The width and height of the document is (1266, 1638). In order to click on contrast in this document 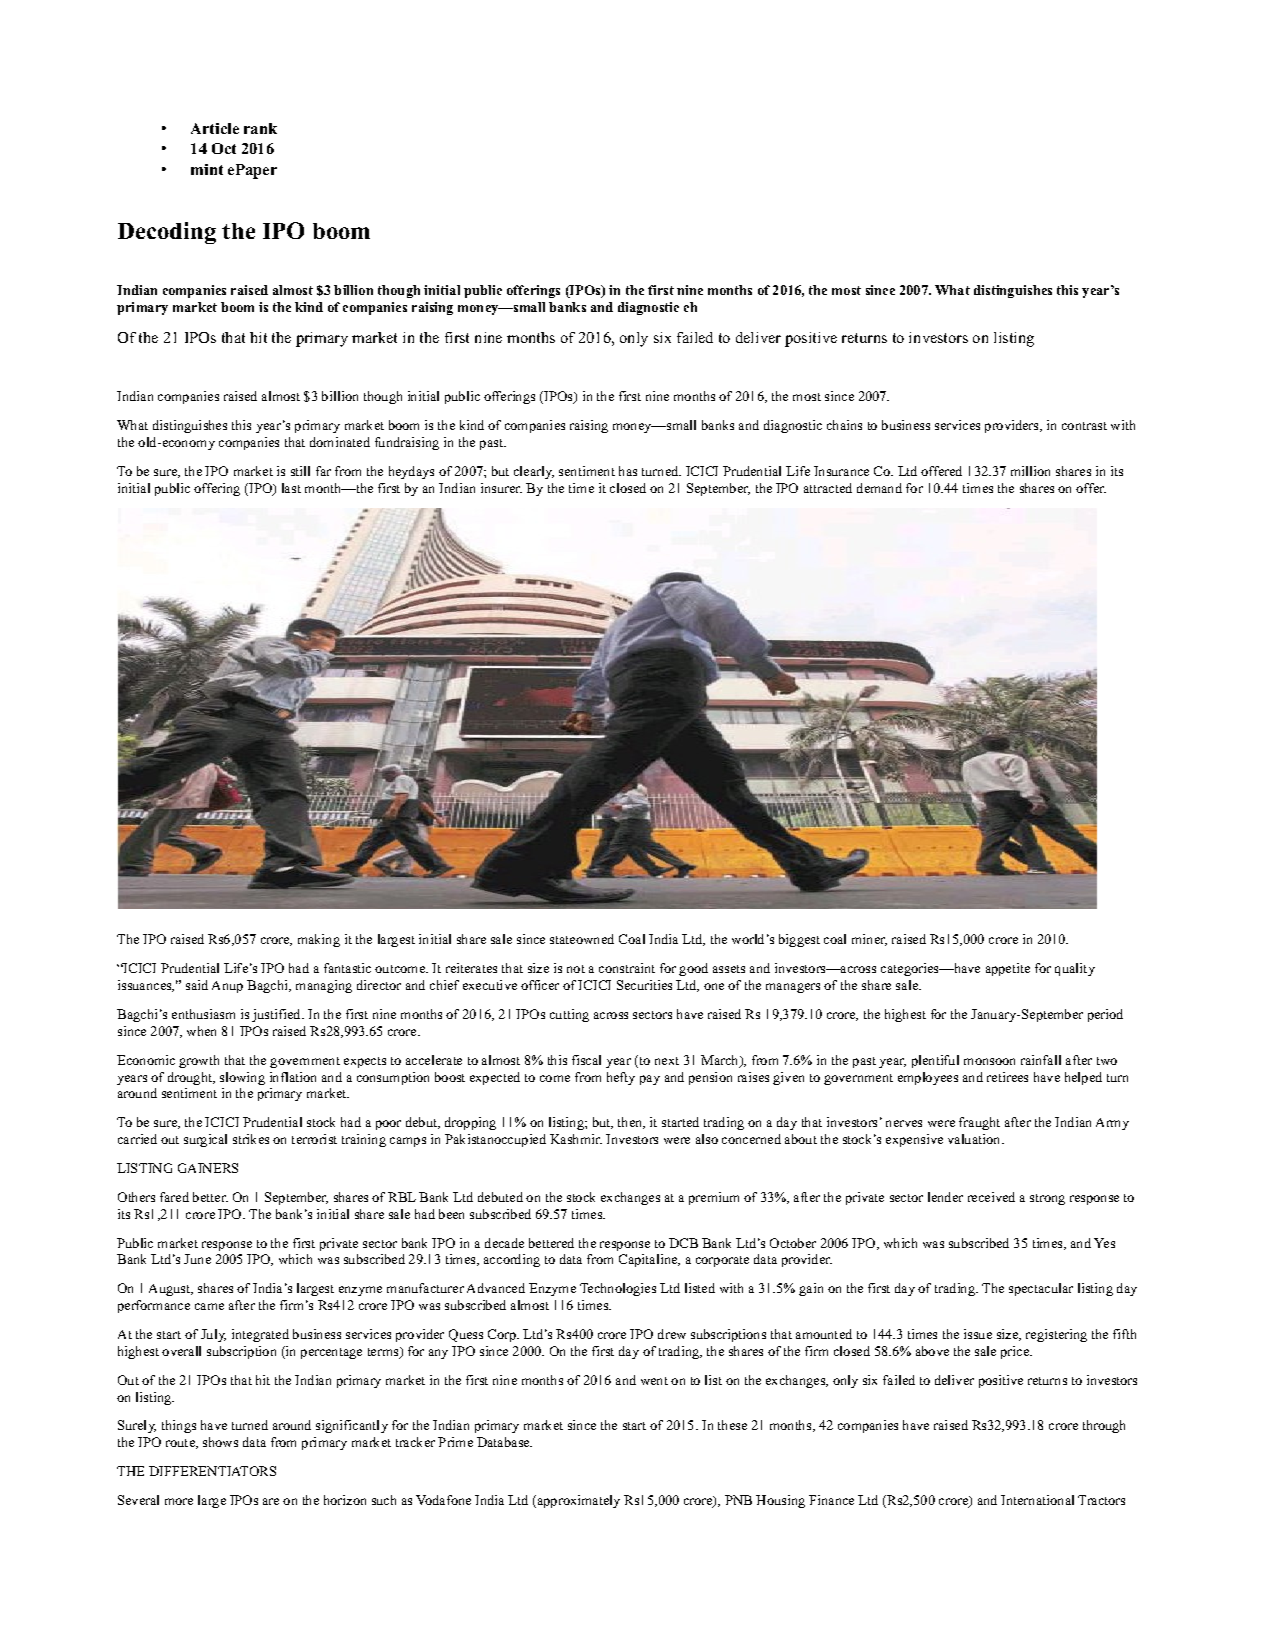, I will do `click(1084, 426)`.
